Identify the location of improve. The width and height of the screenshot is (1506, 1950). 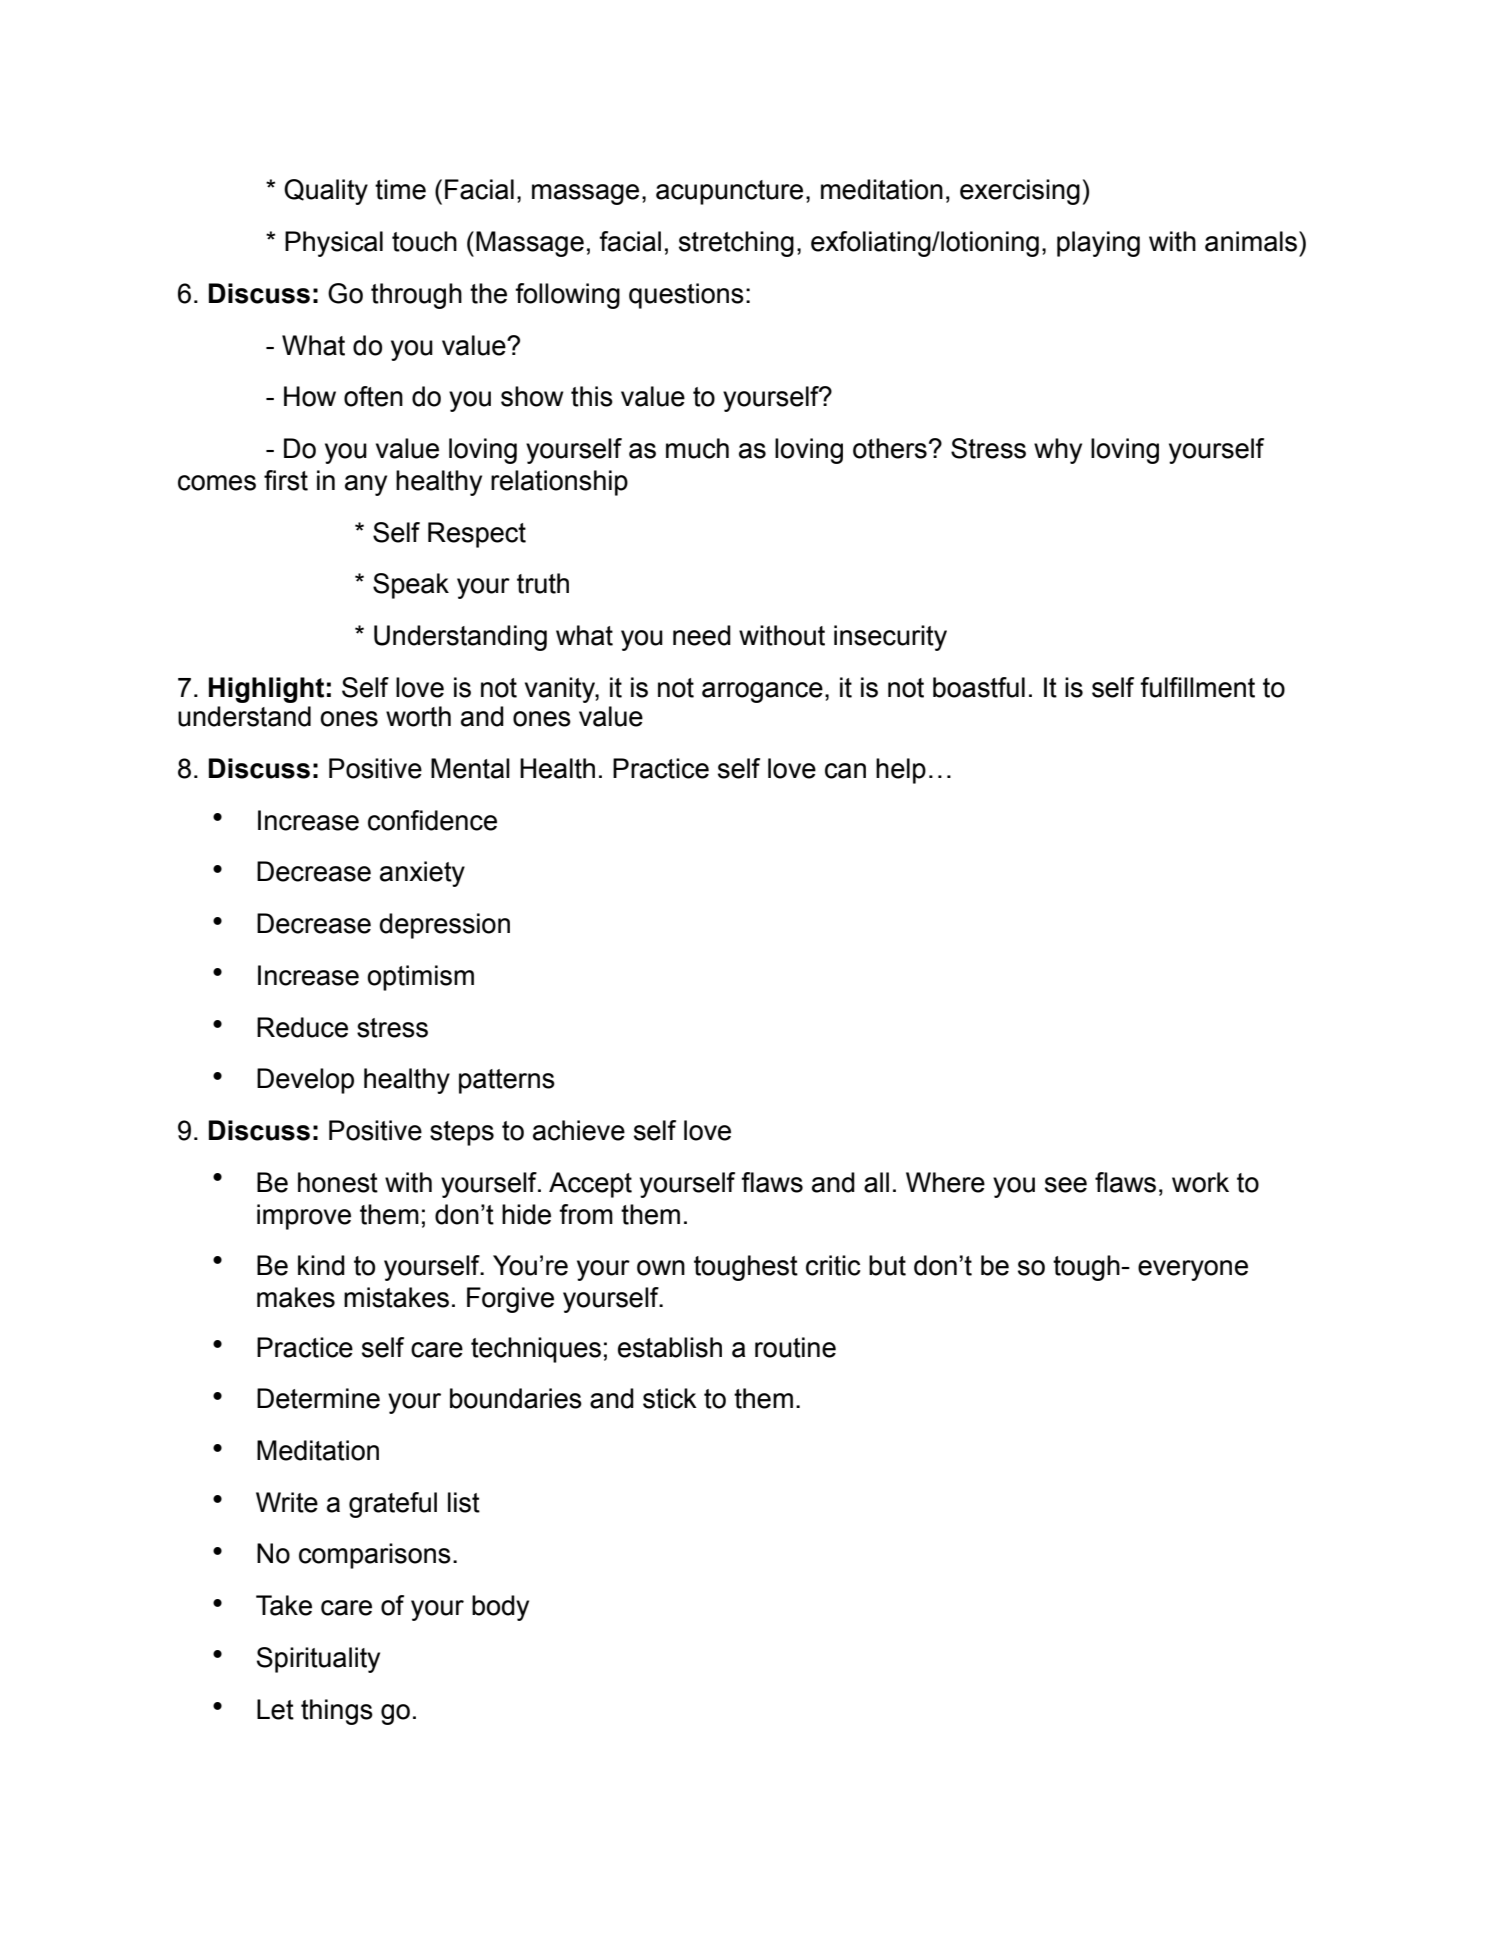
(304, 1217).
